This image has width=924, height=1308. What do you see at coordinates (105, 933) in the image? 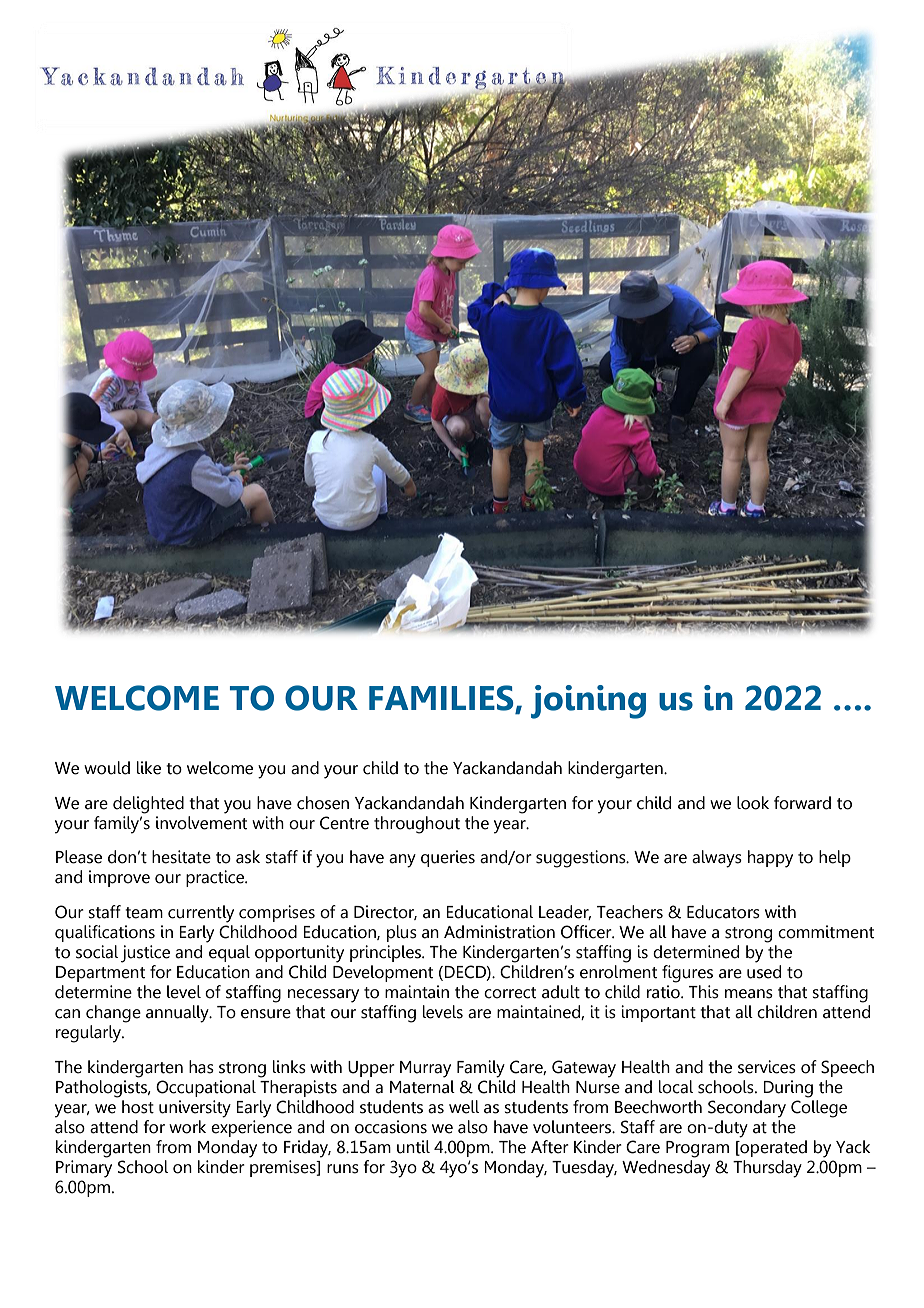
I see `qualifications` at bounding box center [105, 933].
